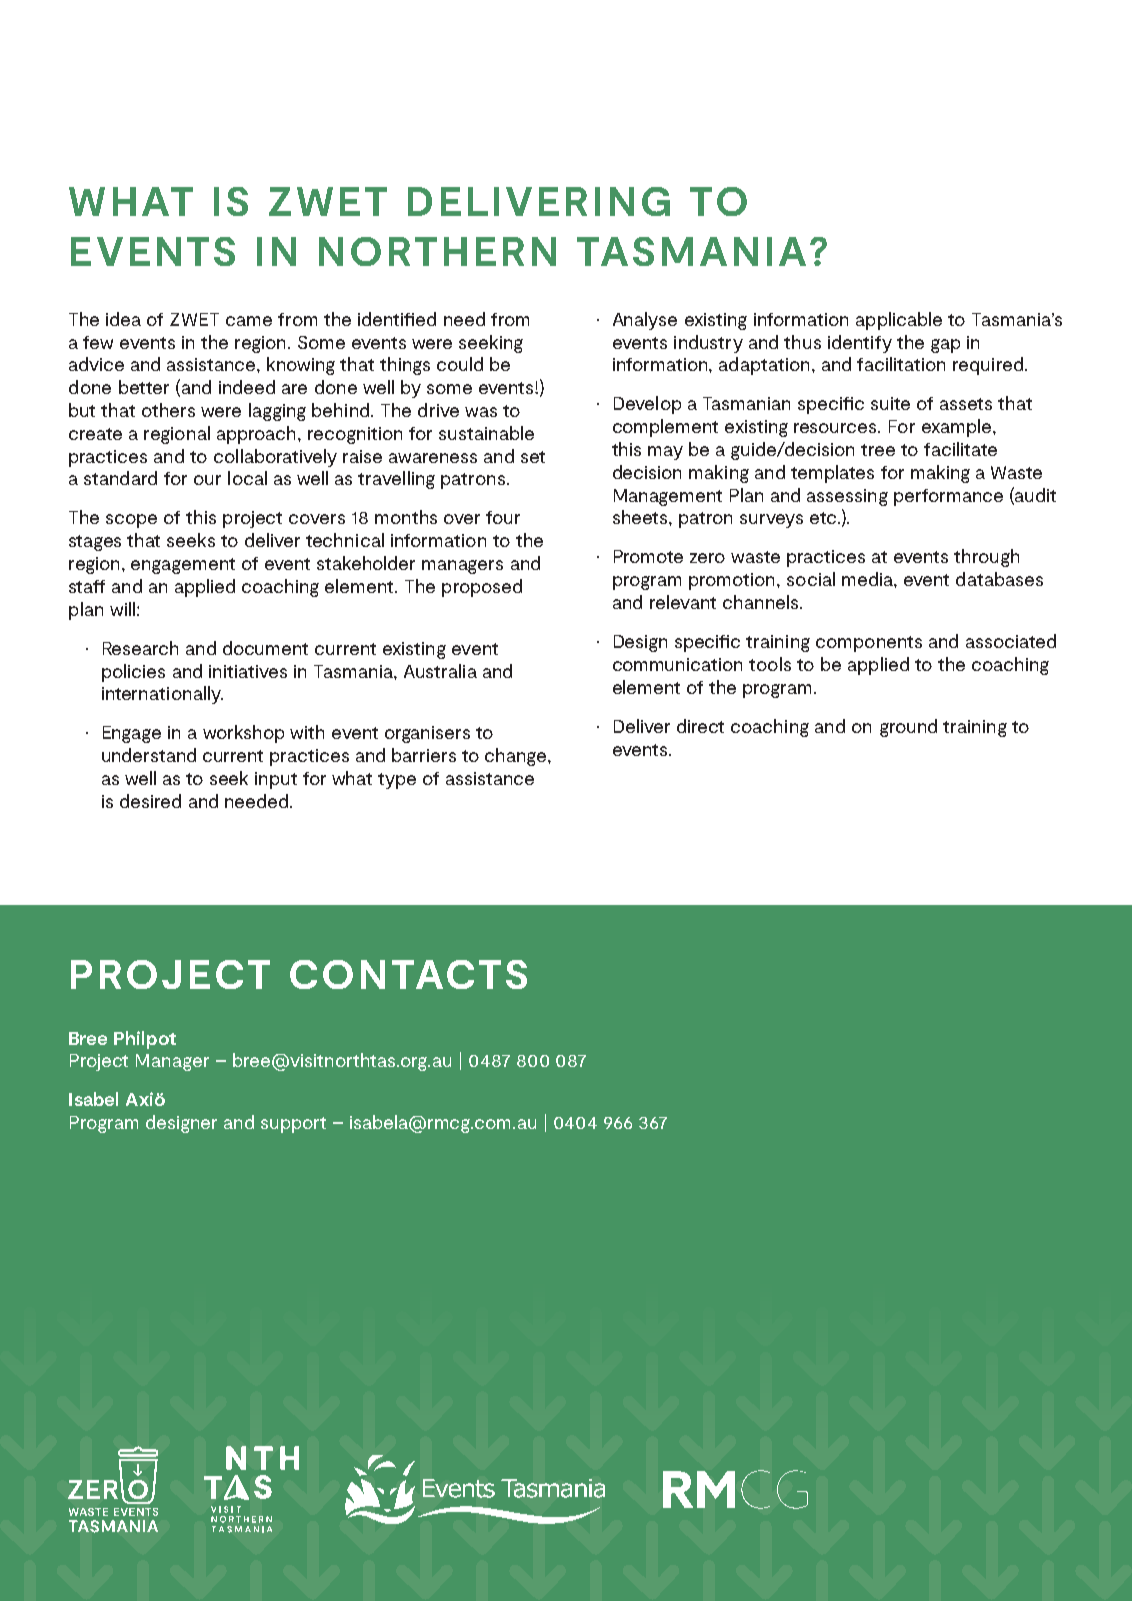 This page has height=1601, width=1132. Describe the element at coordinates (700, 726) in the page. I see `direct` at that location.
